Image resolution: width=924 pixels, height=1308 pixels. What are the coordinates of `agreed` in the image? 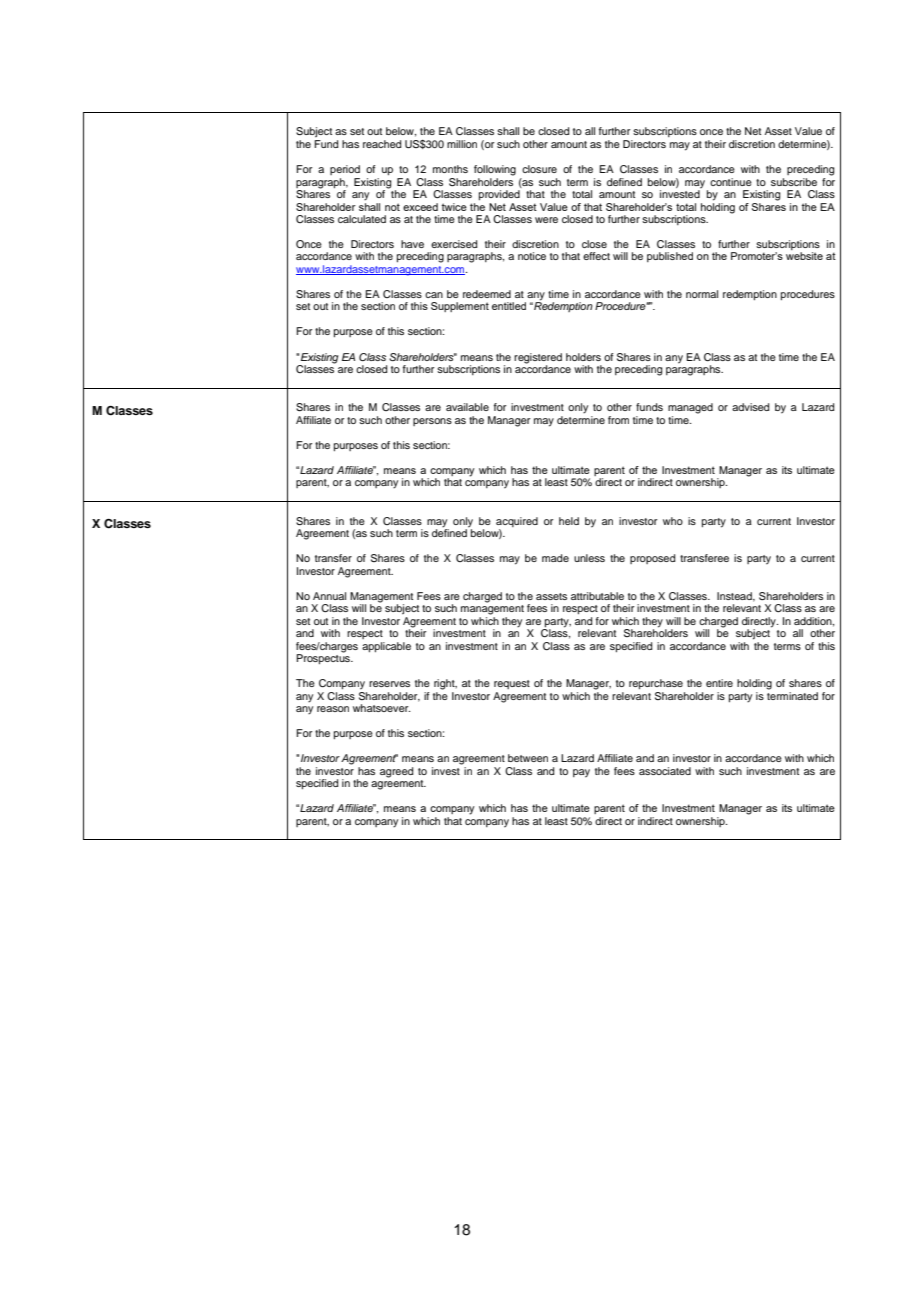 It's located at (396, 772).
